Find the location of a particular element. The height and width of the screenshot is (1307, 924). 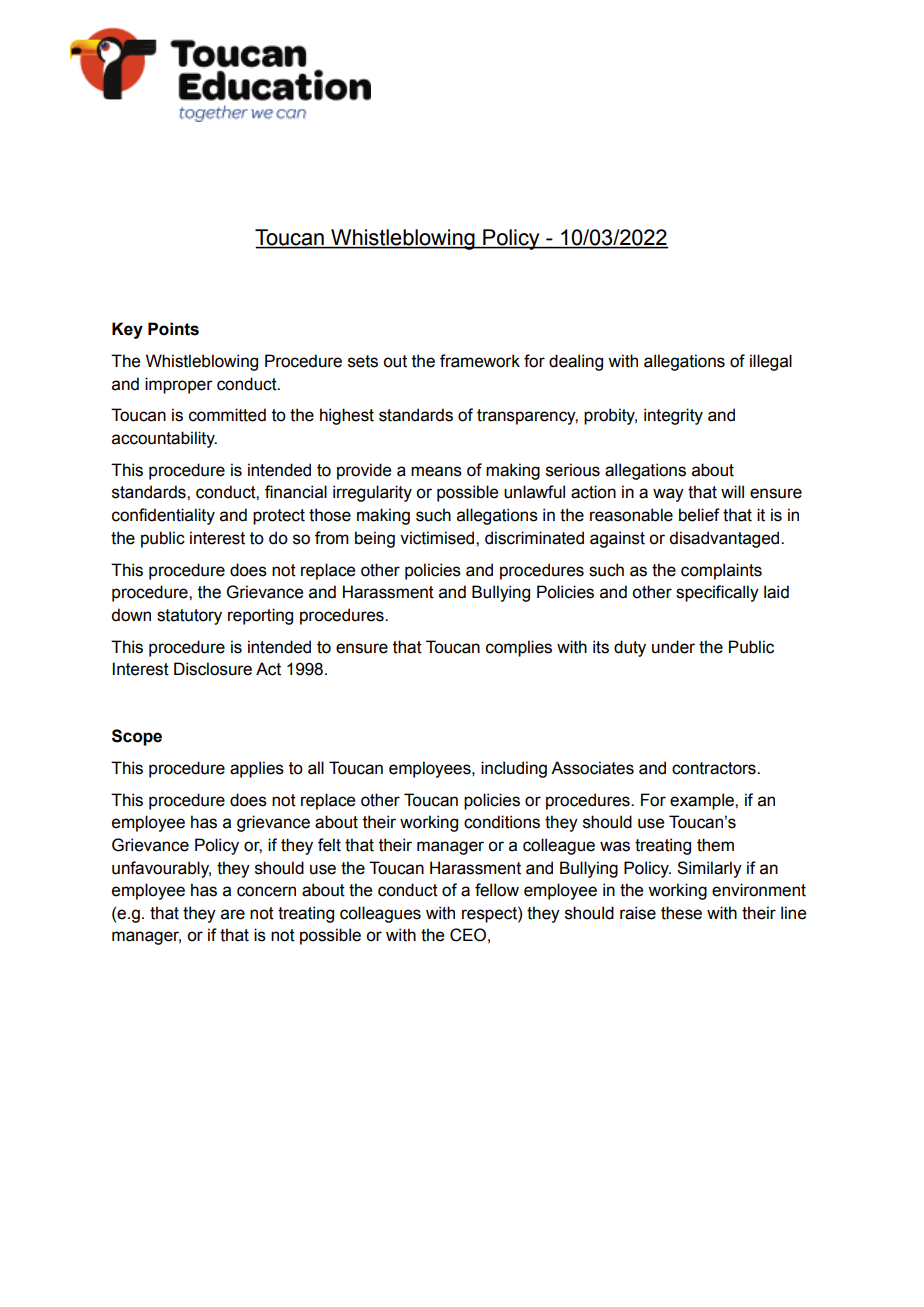

Points is located at coordinates (173, 329).
